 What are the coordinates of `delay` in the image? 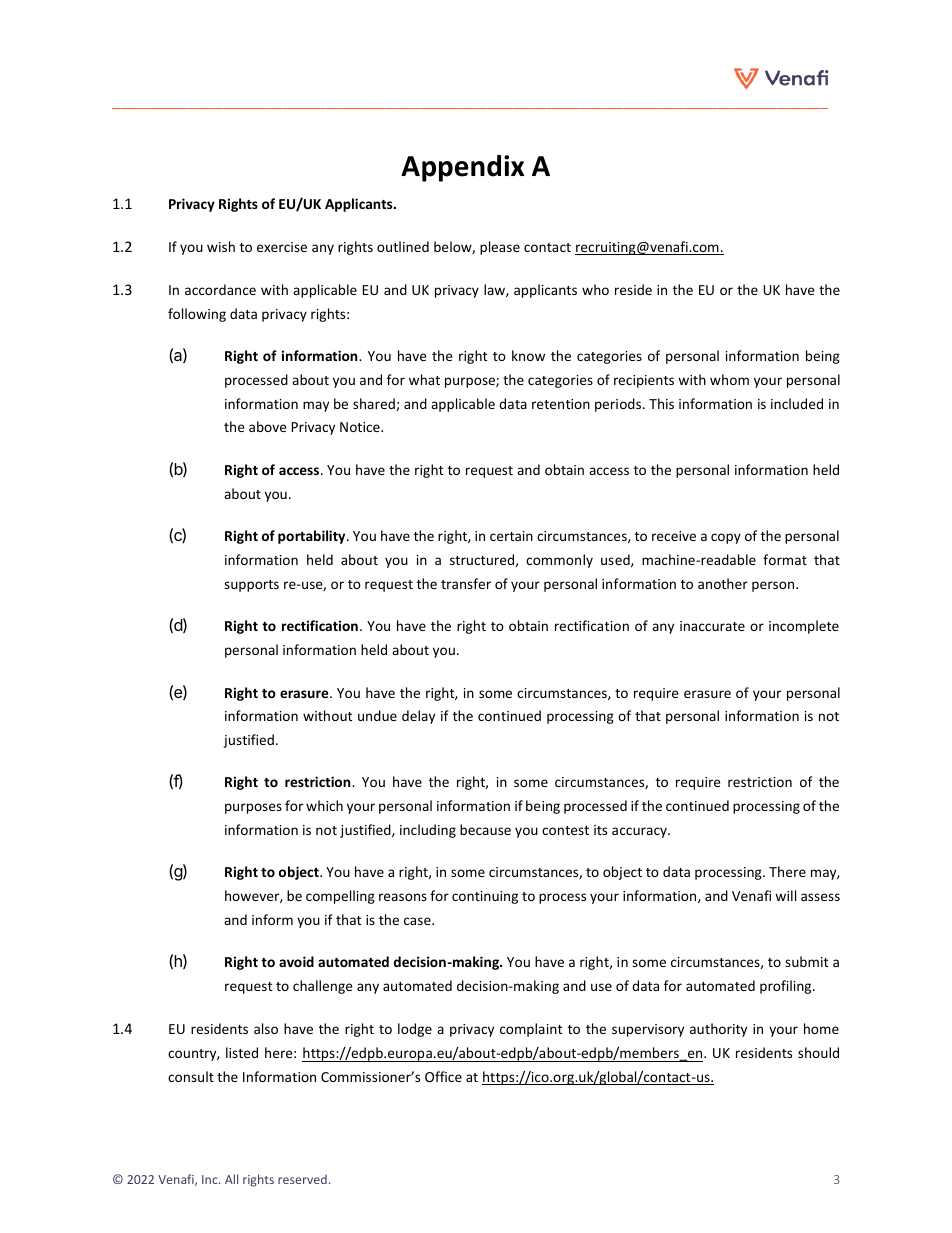 It's located at (418, 717).
